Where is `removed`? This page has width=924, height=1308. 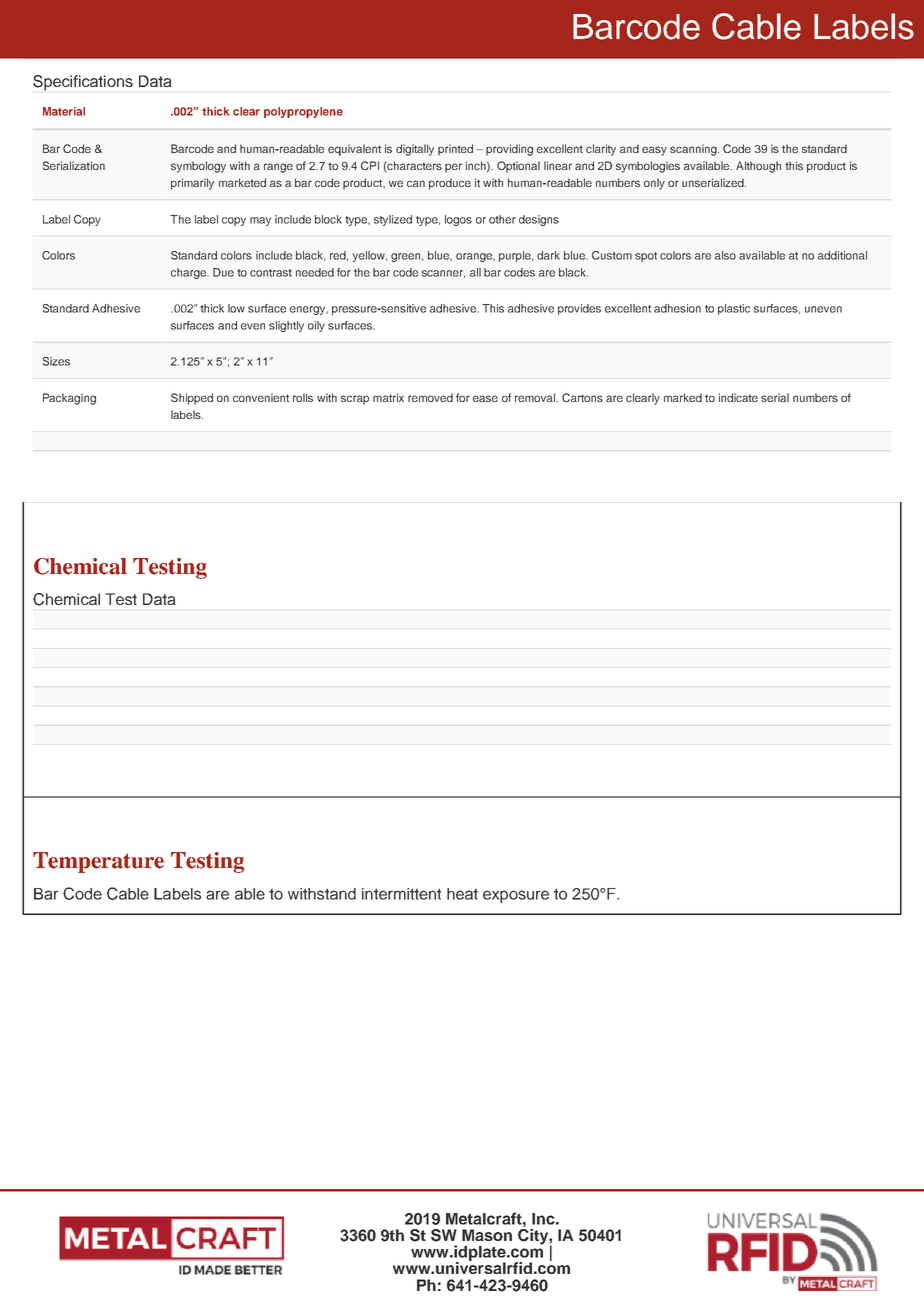
removed is located at coordinates (430, 397).
